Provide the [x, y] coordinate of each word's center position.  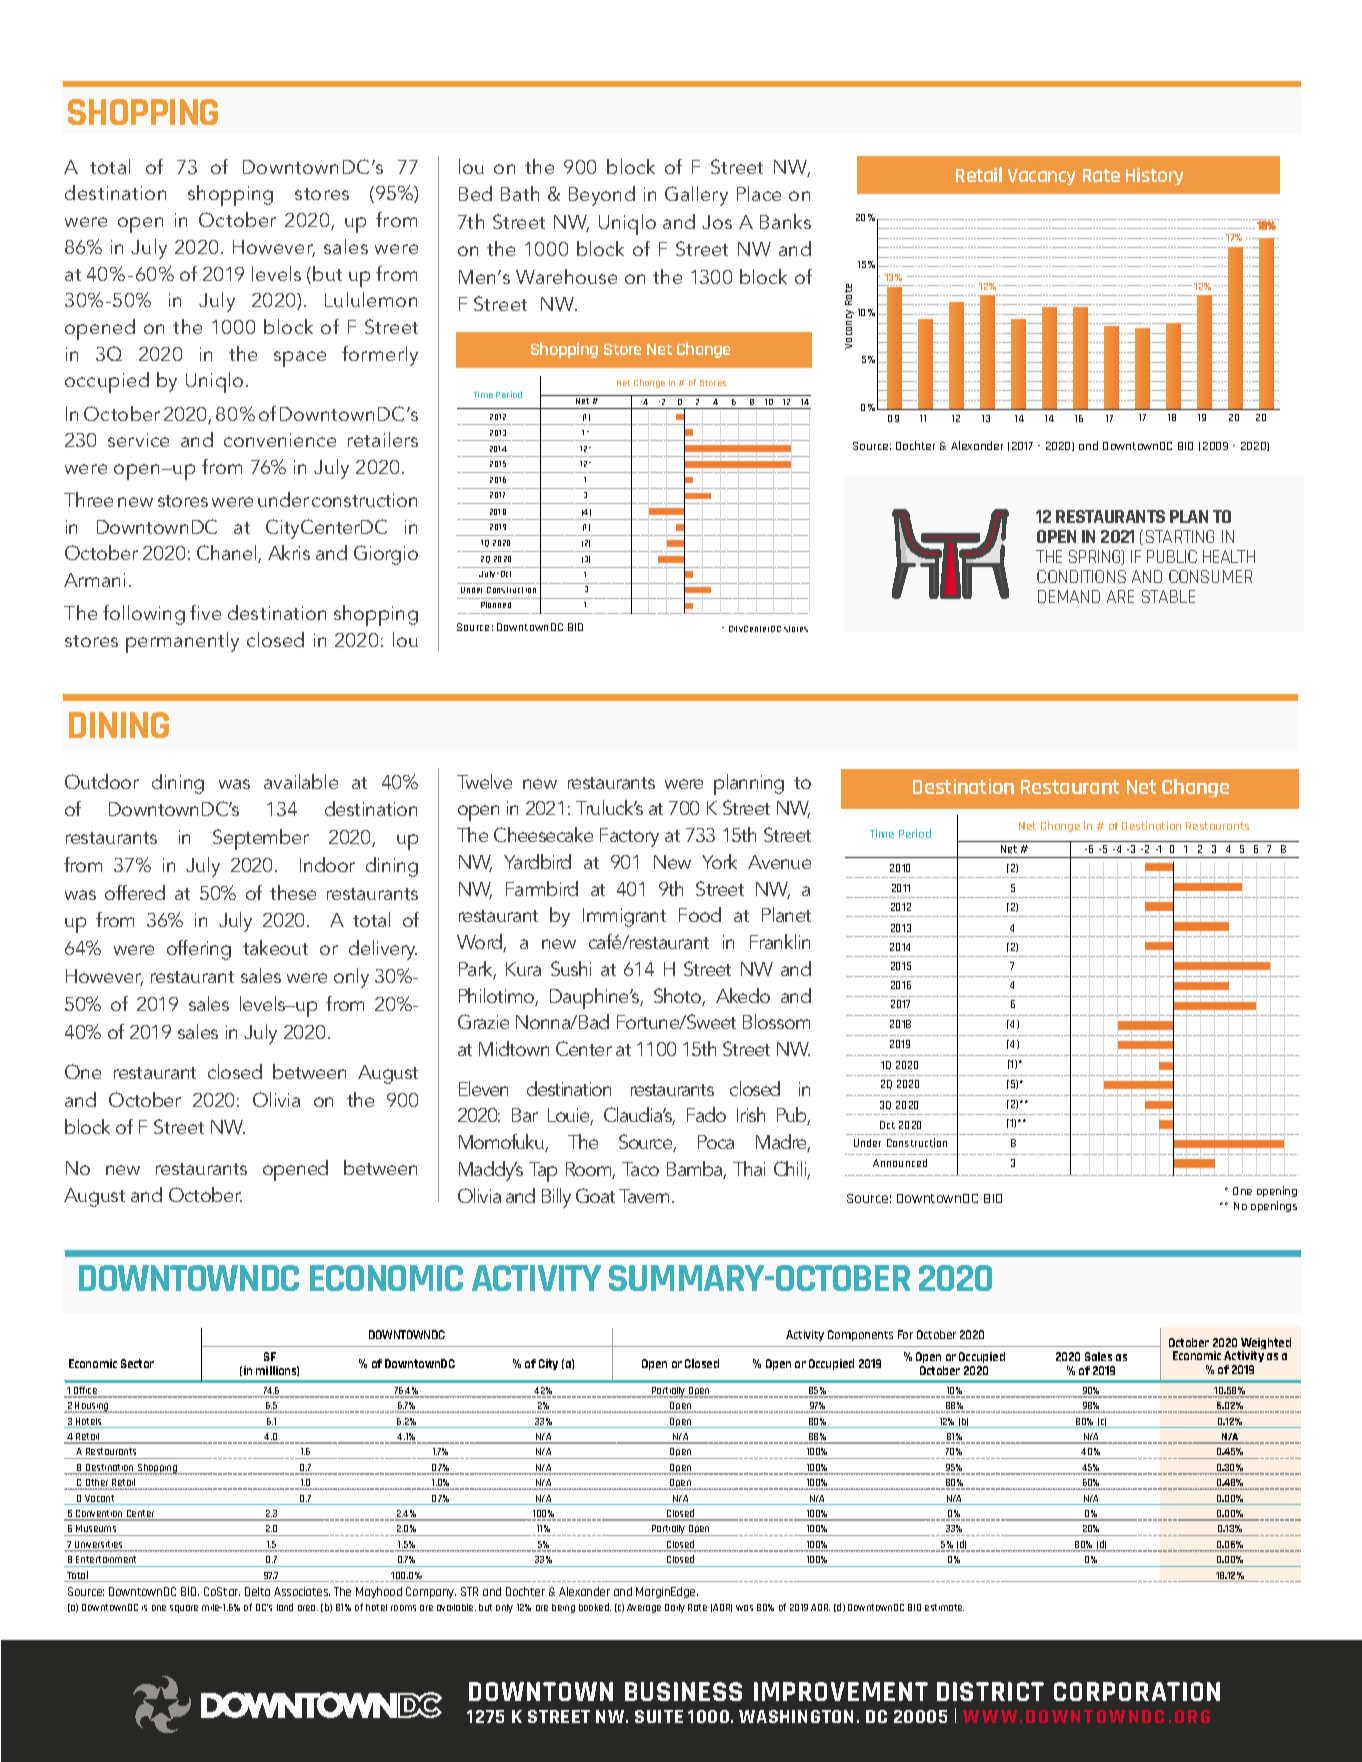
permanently [182, 642]
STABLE [1168, 596]
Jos [717, 222]
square [184, 1609]
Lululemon [371, 299]
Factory [629, 837]
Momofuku [502, 1143]
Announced [900, 1163]
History [1154, 176]
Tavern [646, 1196]
